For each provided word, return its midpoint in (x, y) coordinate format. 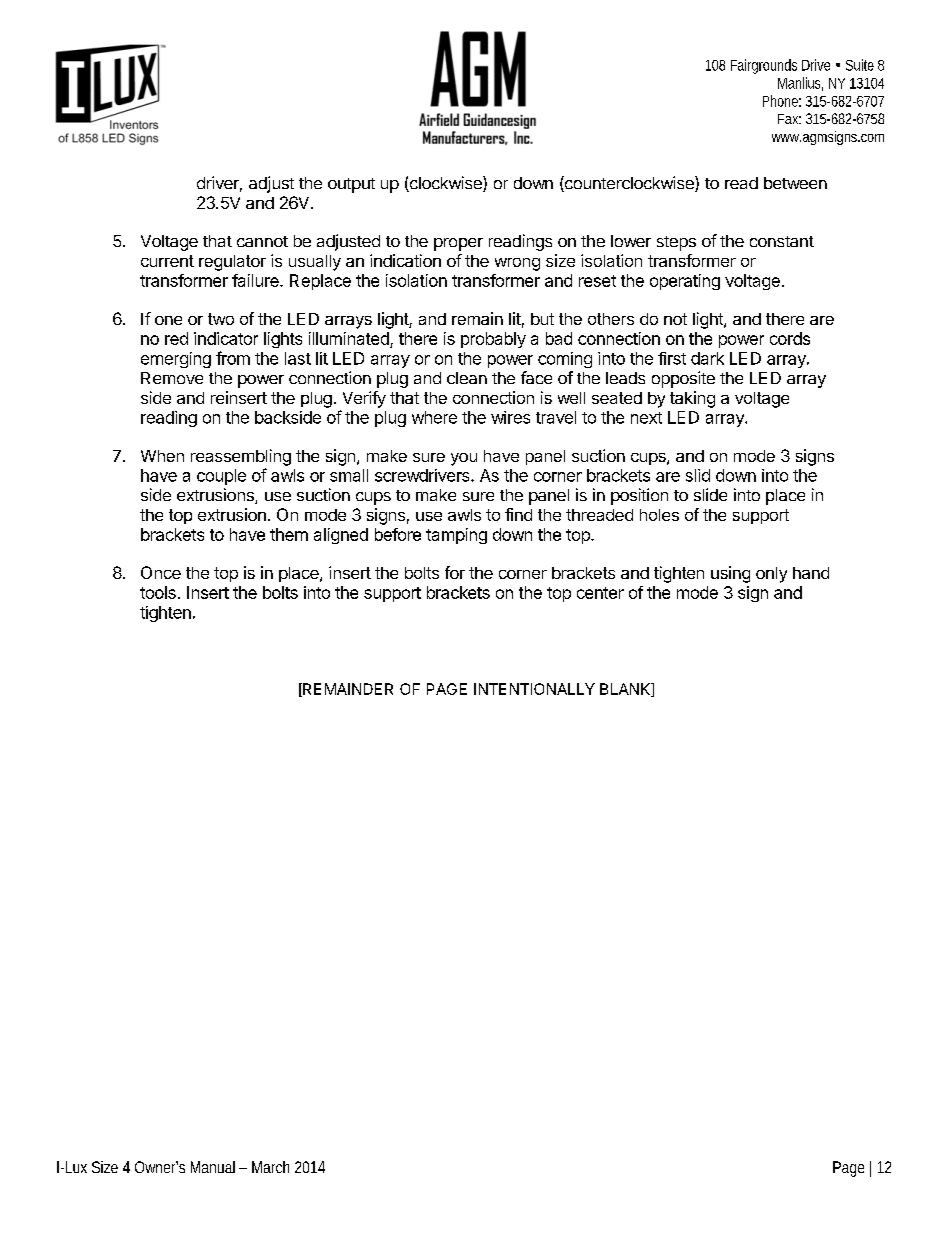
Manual (213, 1167)
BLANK (626, 690)
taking (692, 399)
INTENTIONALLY (534, 689)
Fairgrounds (764, 66)
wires (510, 417)
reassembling (241, 457)
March (270, 1167)
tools (158, 592)
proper (458, 244)
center (600, 593)
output (351, 185)
